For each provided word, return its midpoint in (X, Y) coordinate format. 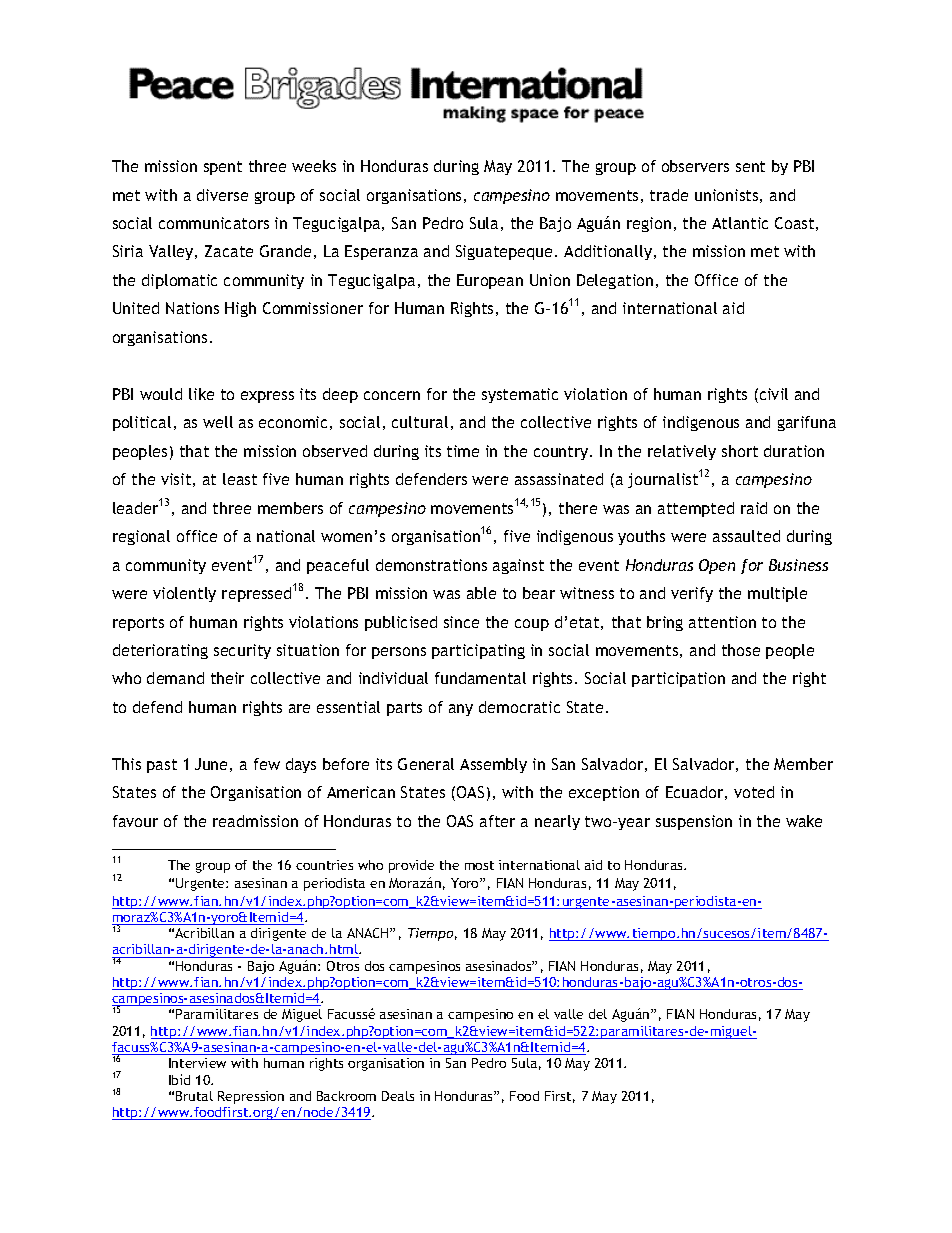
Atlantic (740, 223)
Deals (398, 1096)
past (162, 766)
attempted (696, 509)
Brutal (194, 1096)
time (463, 451)
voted (754, 792)
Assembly (493, 765)
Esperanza (381, 252)
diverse (222, 195)
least (240, 479)
